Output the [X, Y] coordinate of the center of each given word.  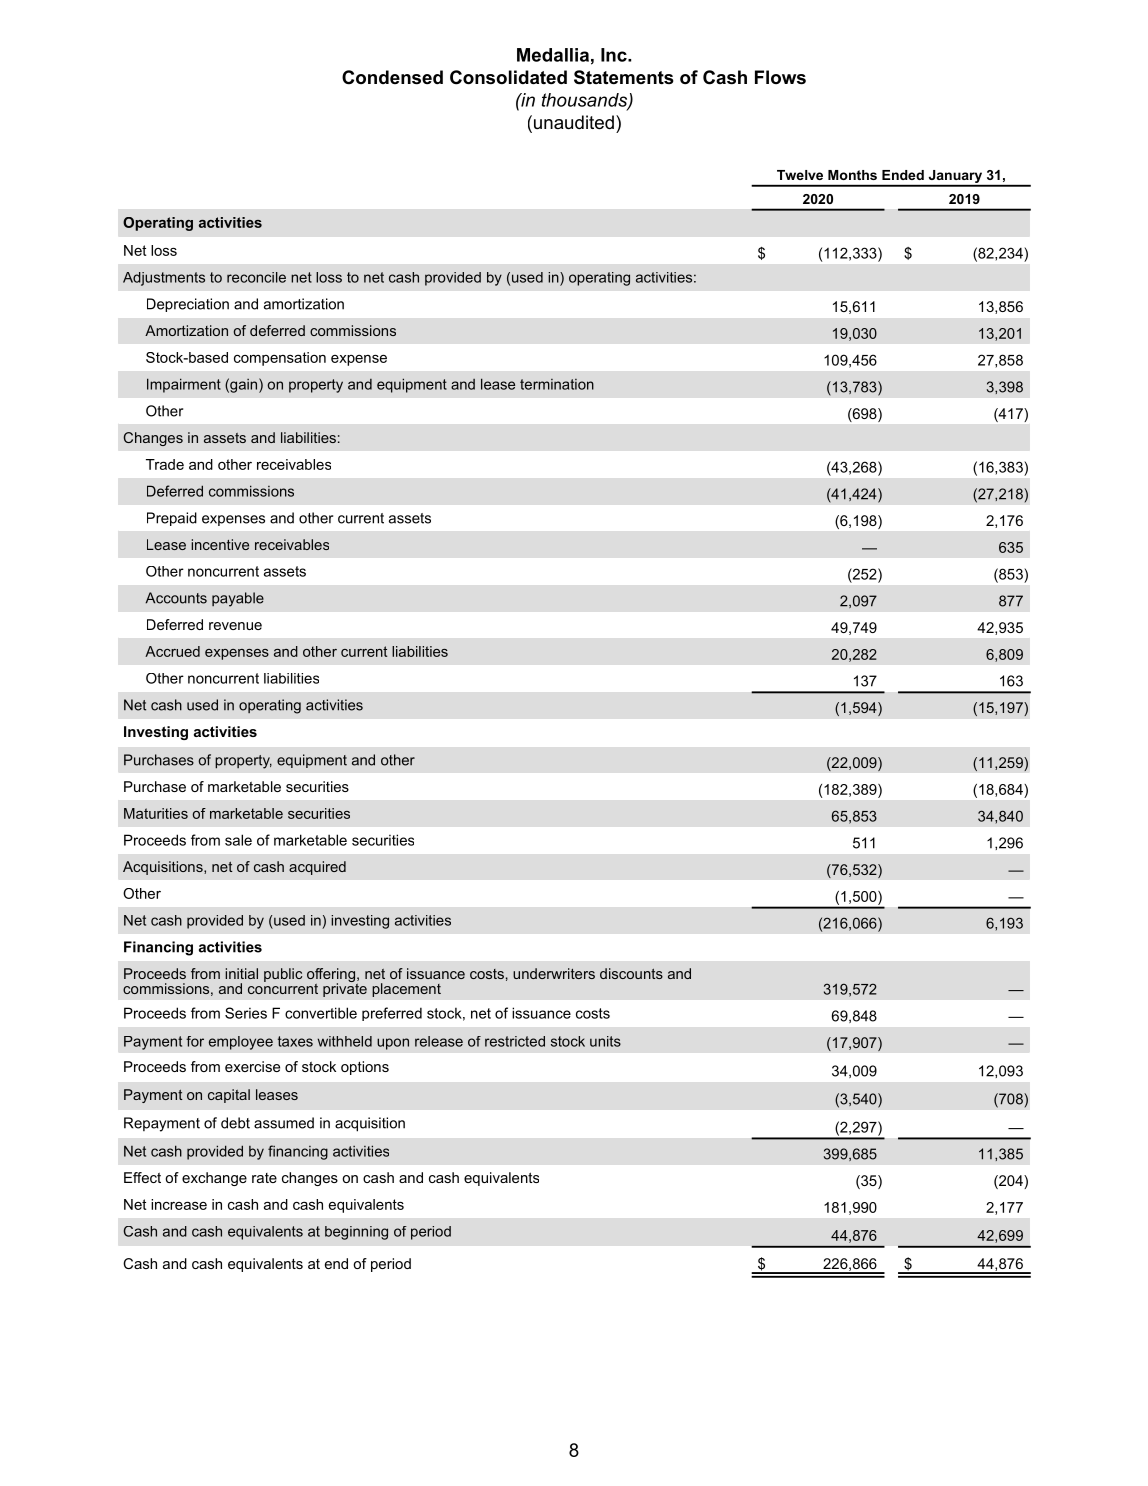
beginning [356, 1233]
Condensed [392, 77]
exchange [214, 1179]
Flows [780, 77]
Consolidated [508, 77]
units [605, 1041]
